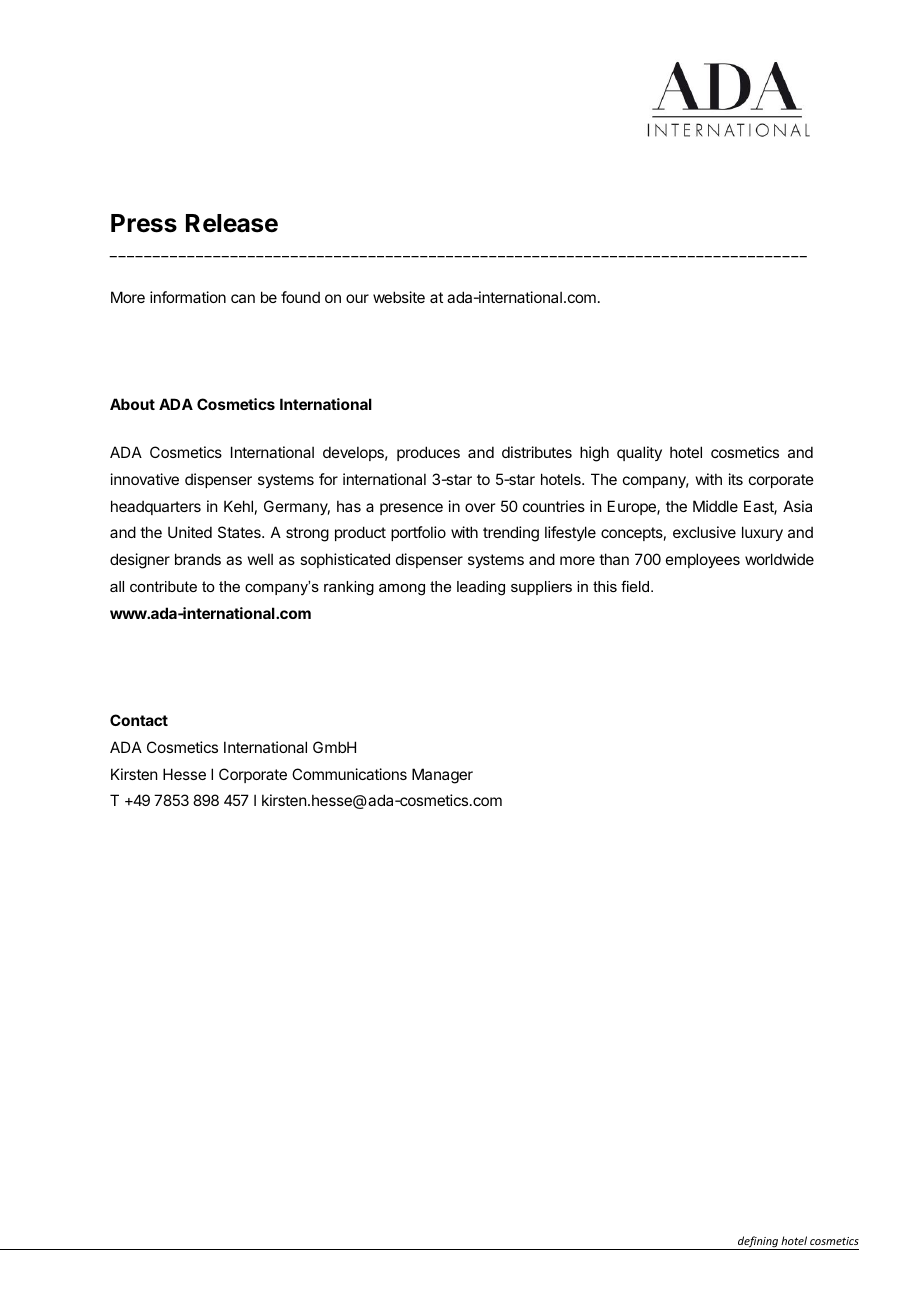 Image resolution: width=924 pixels, height=1308 pixels. Describe the element at coordinates (139, 720) in the image. I see `Contact` at that location.
